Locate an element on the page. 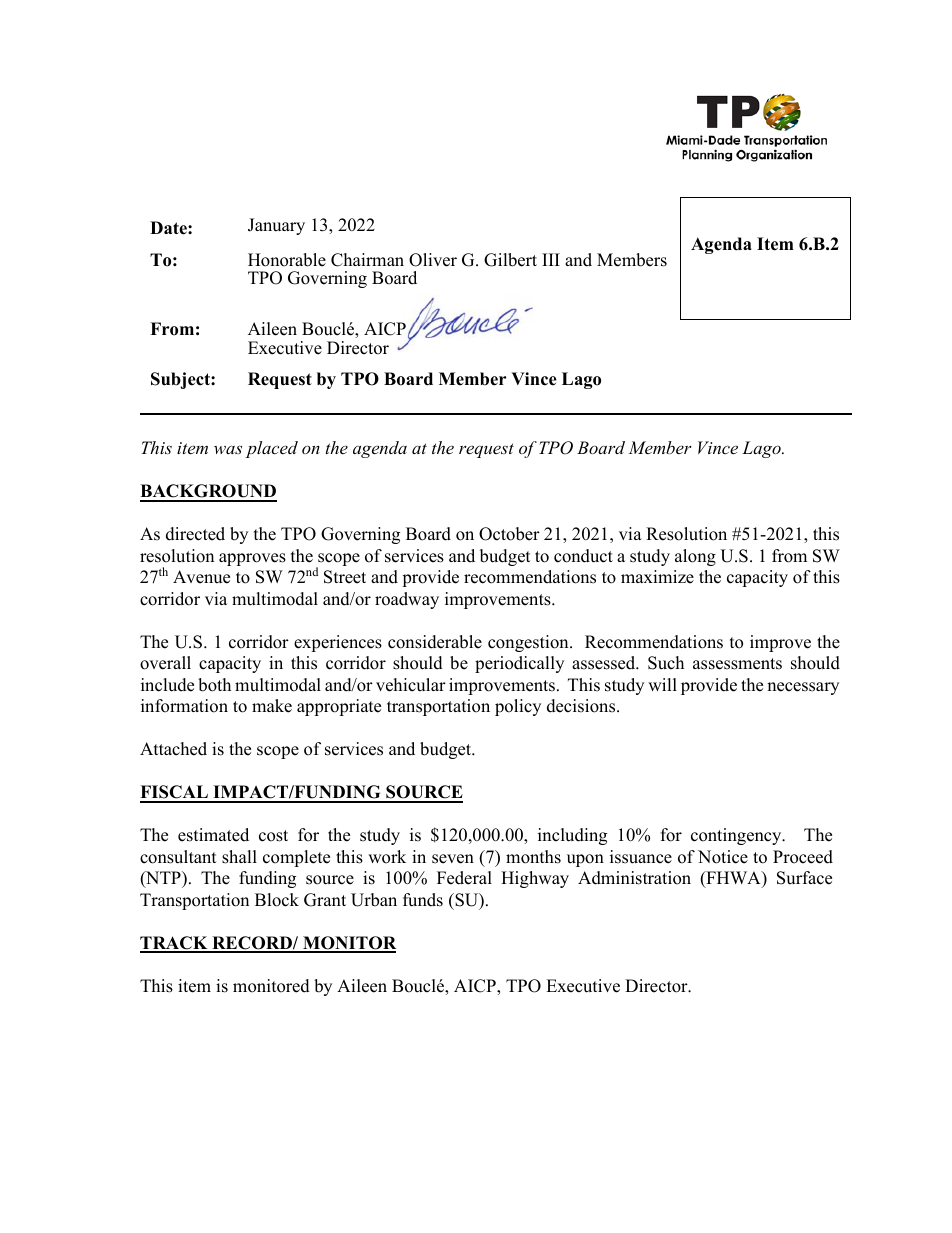 This page has height=1233, width=952. Block is located at coordinates (277, 900).
